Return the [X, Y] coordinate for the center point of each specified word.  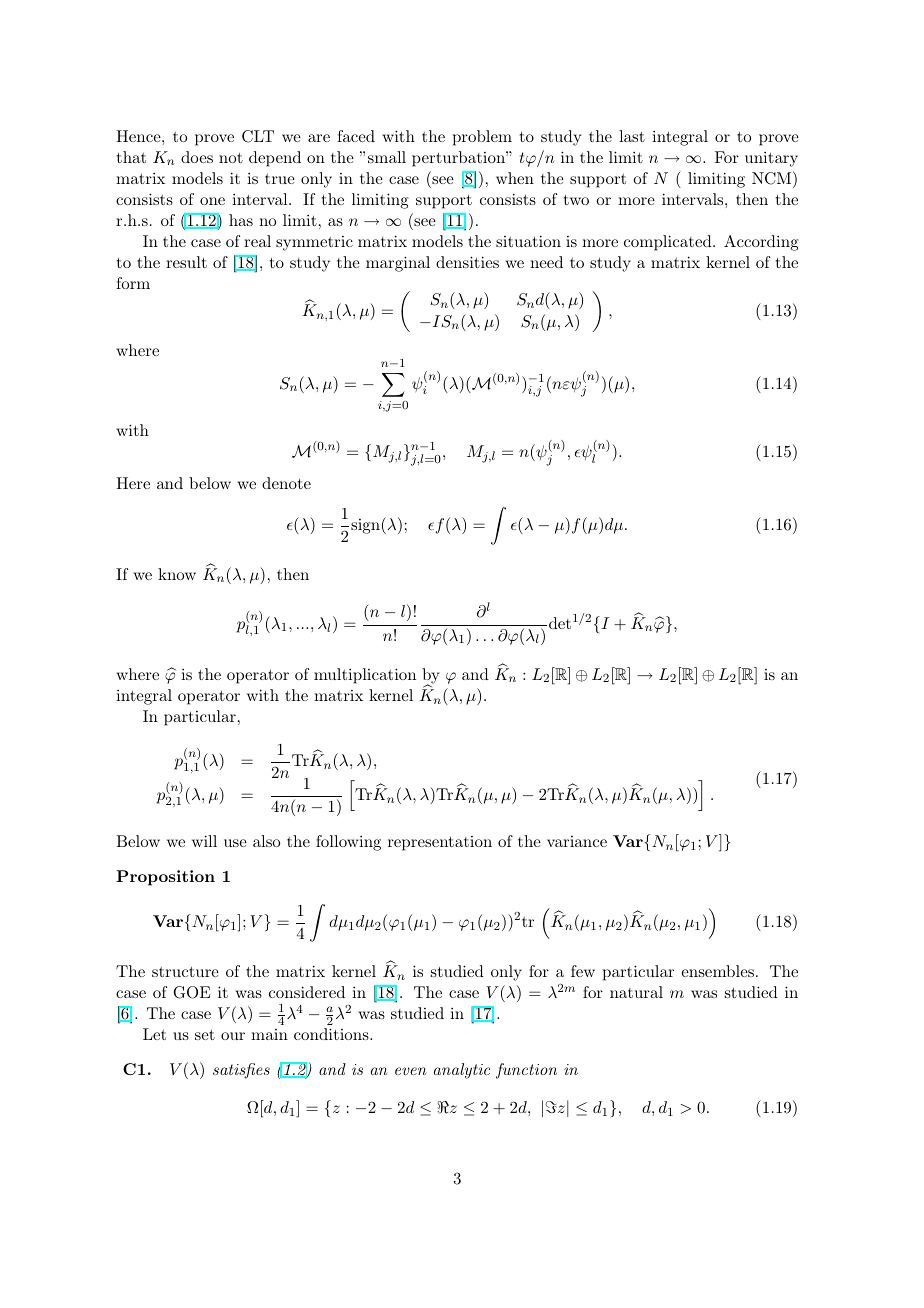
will [204, 841]
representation [440, 843]
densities [467, 262]
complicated [668, 243]
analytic [462, 1071]
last [632, 136]
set [205, 1035]
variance [577, 841]
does [197, 157]
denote [286, 483]
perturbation [459, 159]
